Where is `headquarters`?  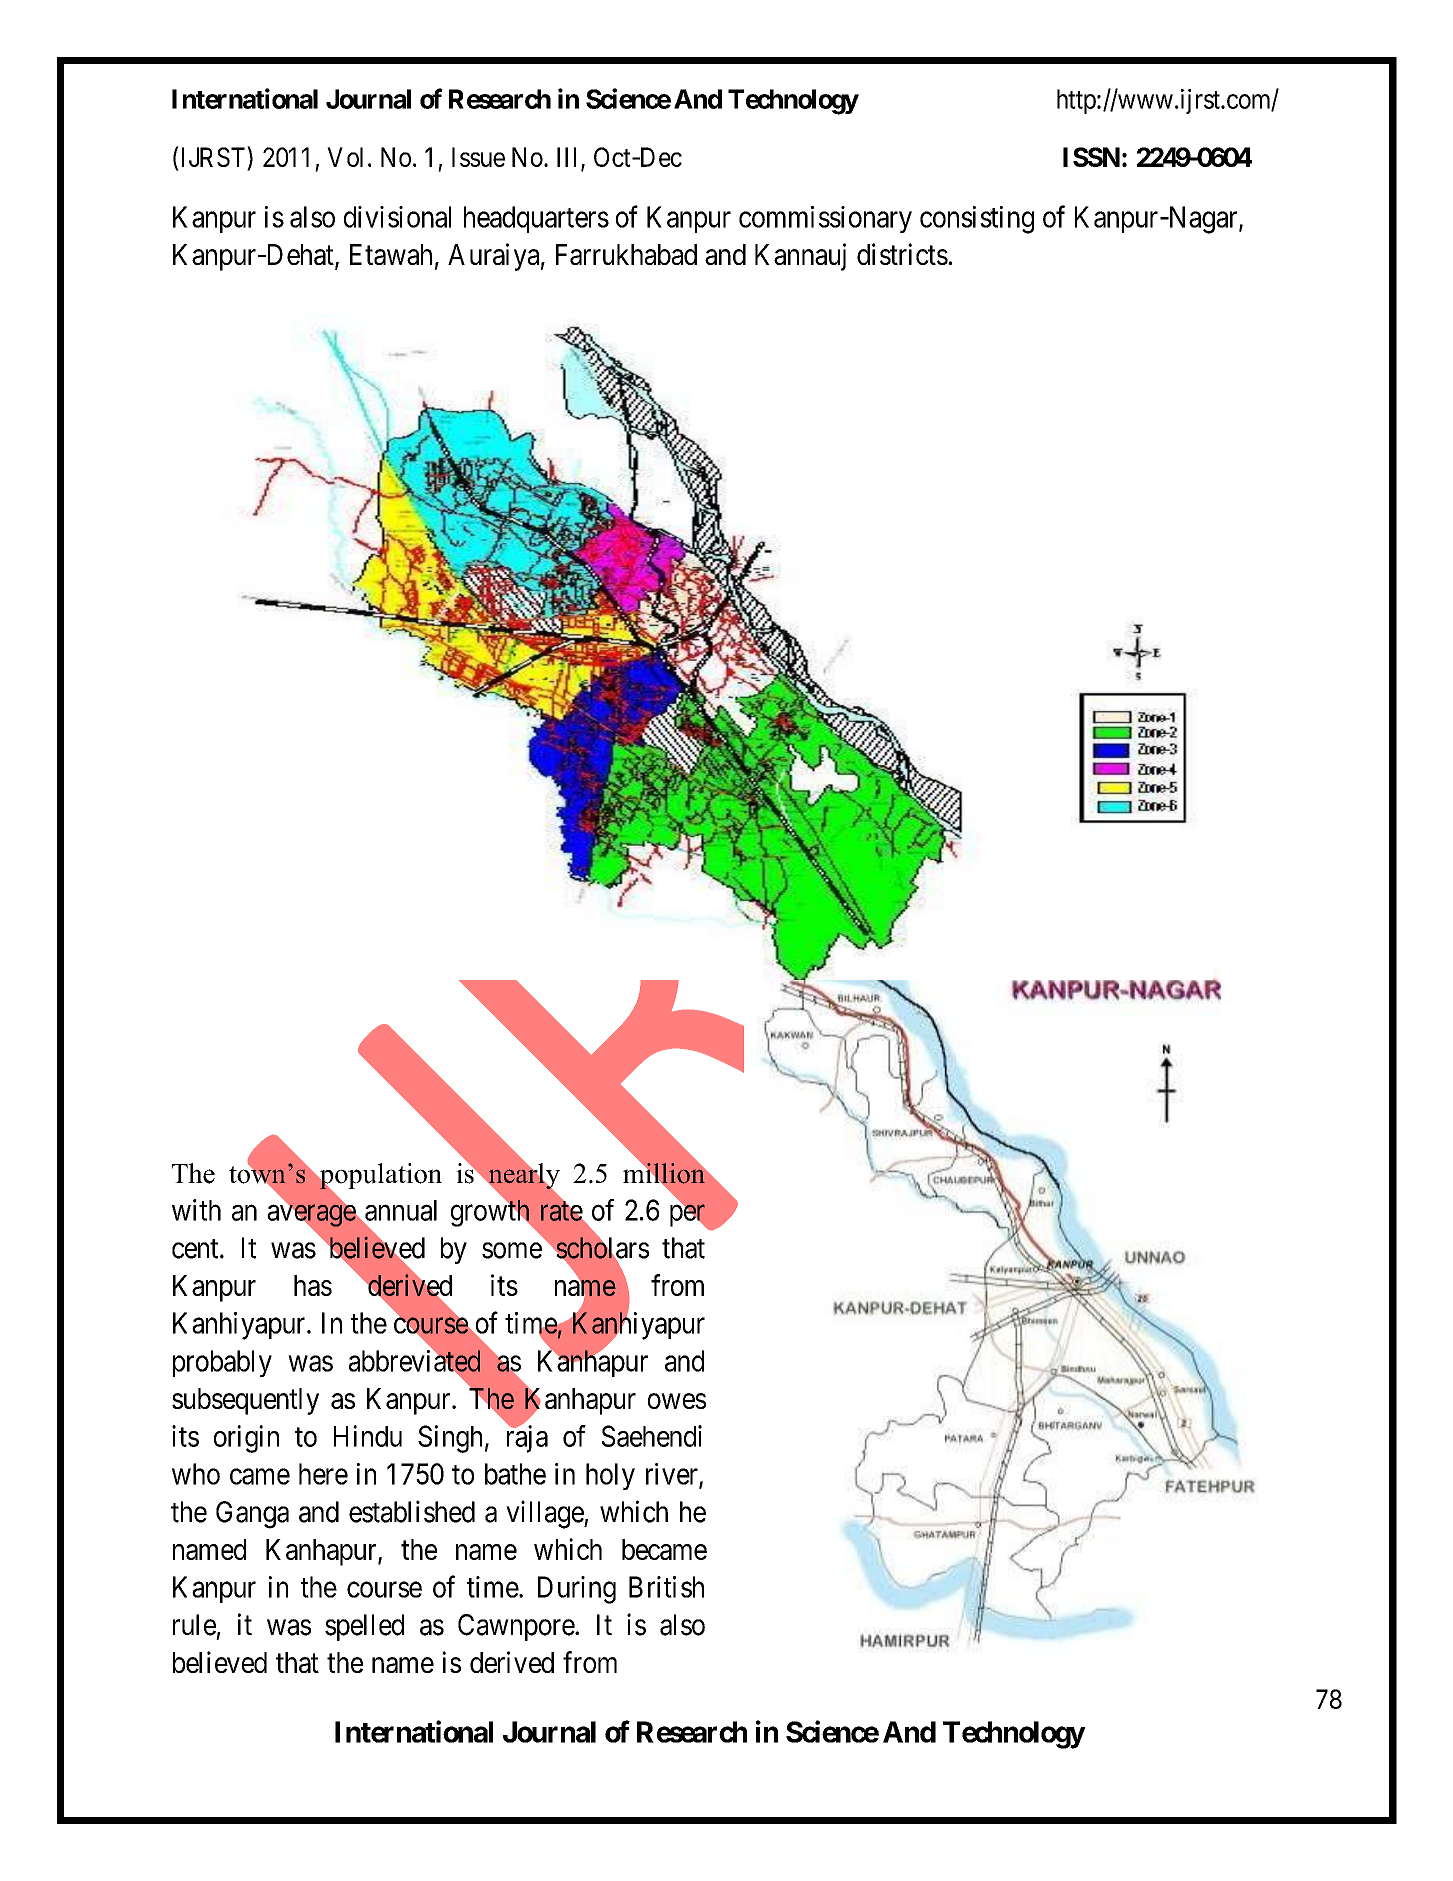 headquarters is located at coordinates (536, 219).
